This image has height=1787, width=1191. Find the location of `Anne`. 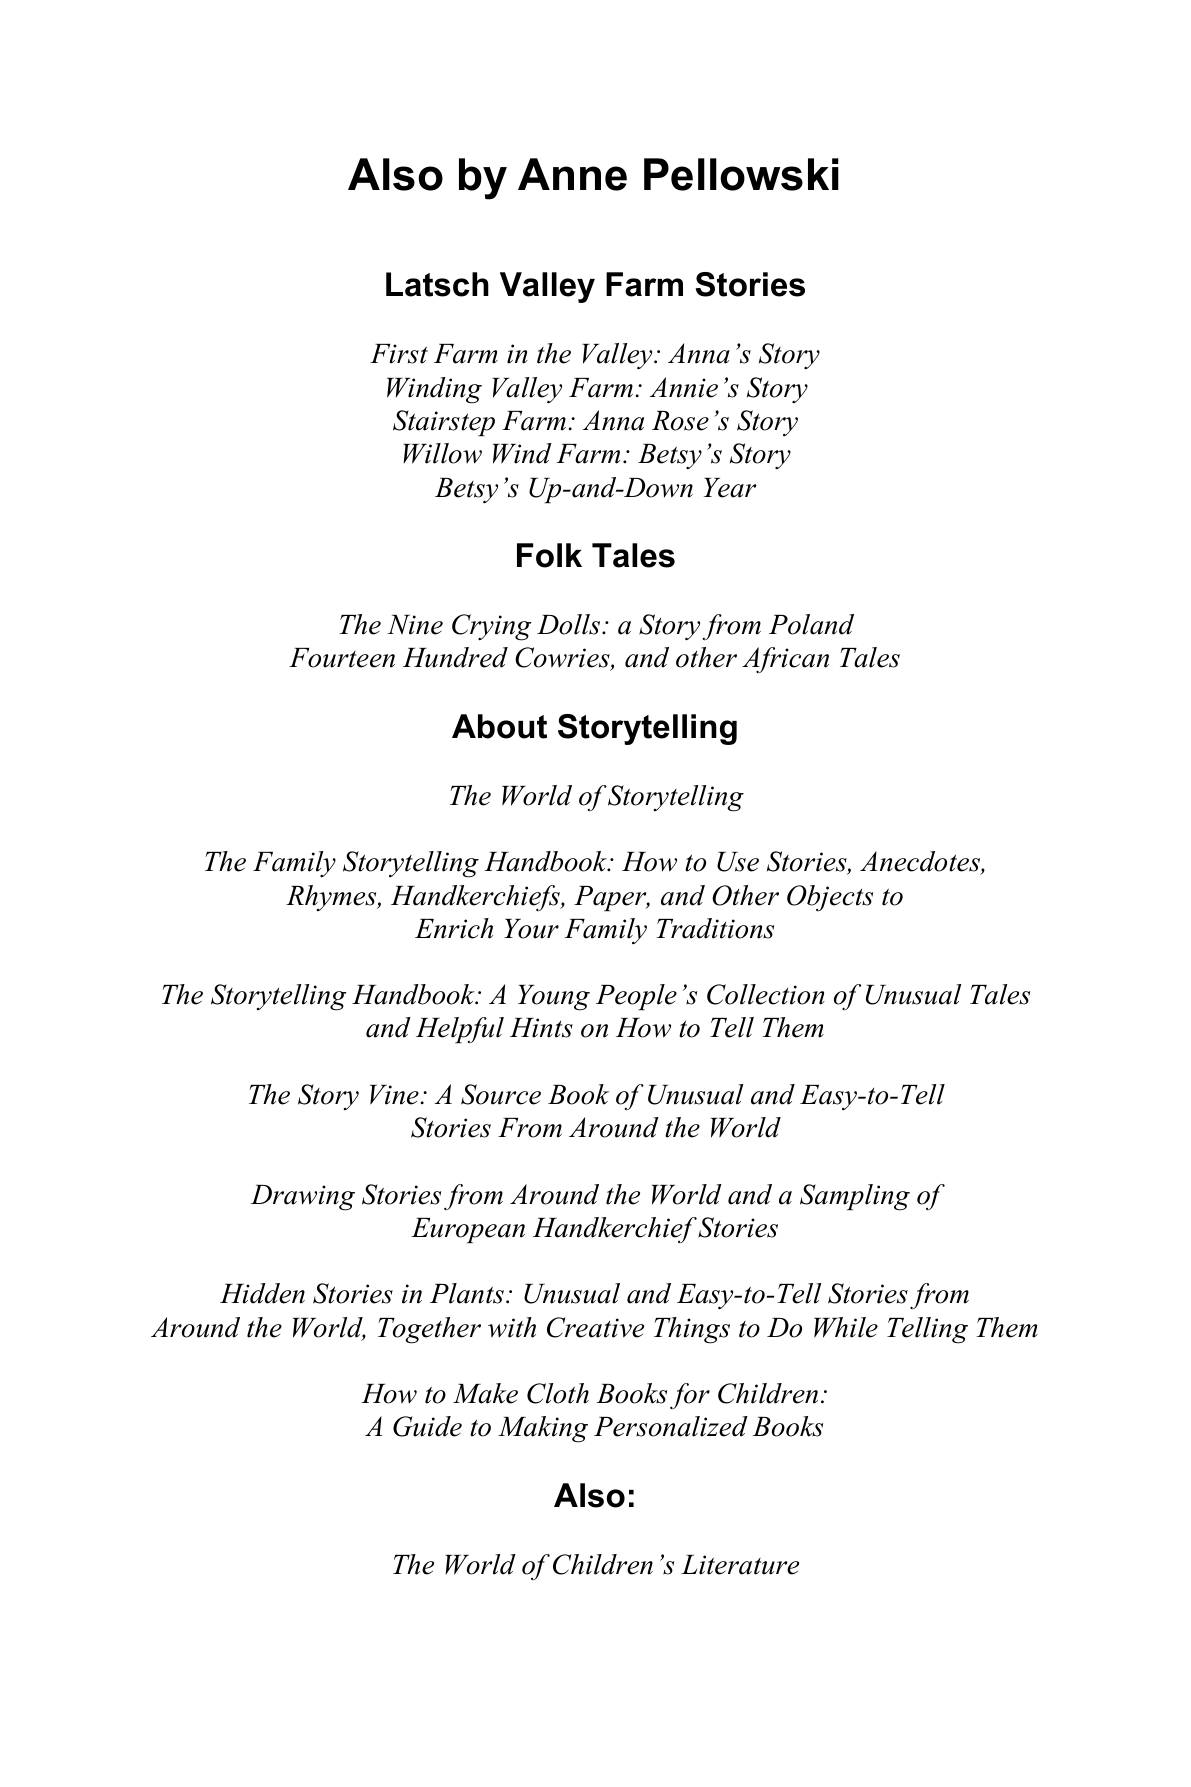

Anne is located at coordinates (572, 174).
